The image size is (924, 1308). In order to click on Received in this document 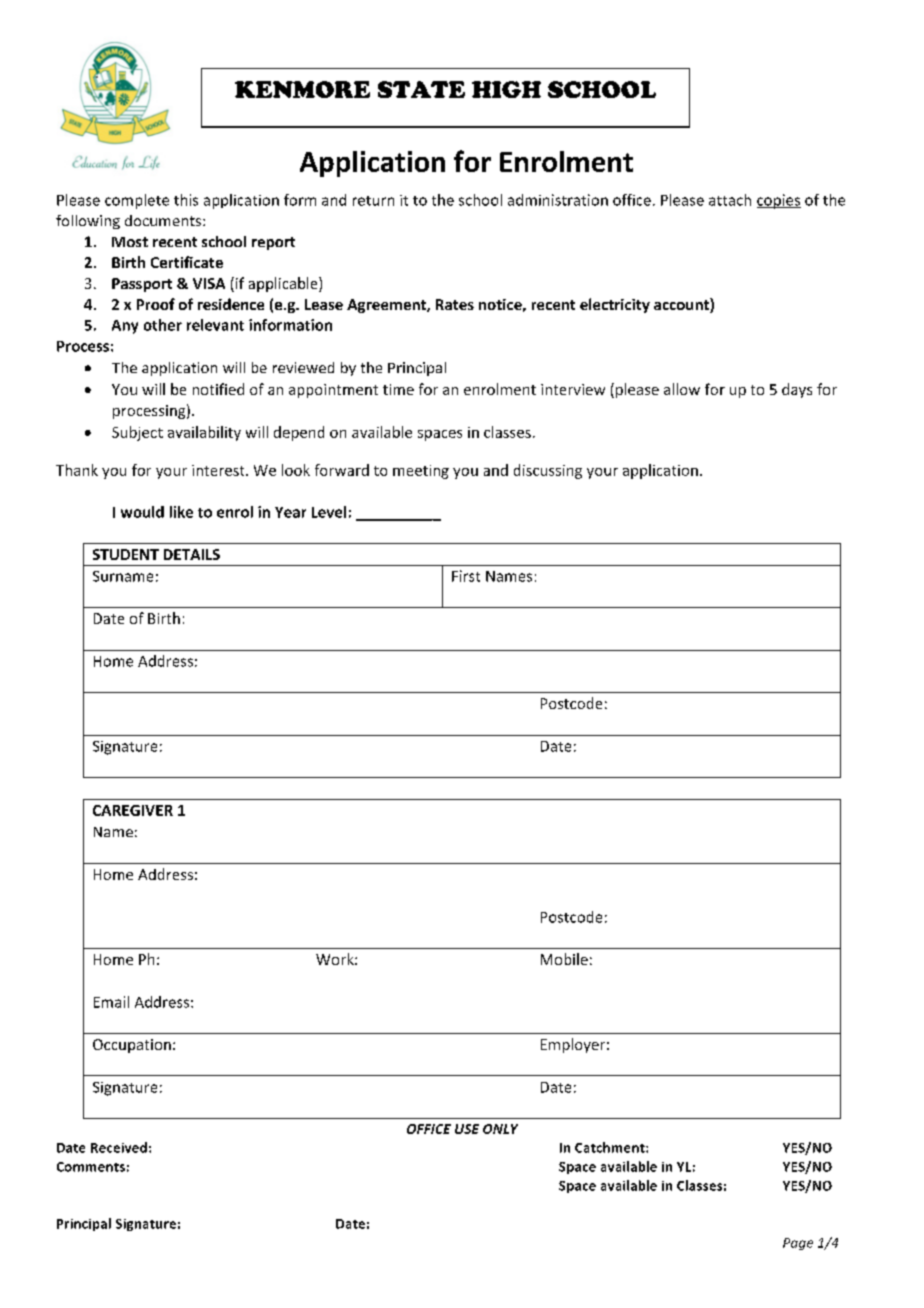, I will do `click(119, 1147)`.
